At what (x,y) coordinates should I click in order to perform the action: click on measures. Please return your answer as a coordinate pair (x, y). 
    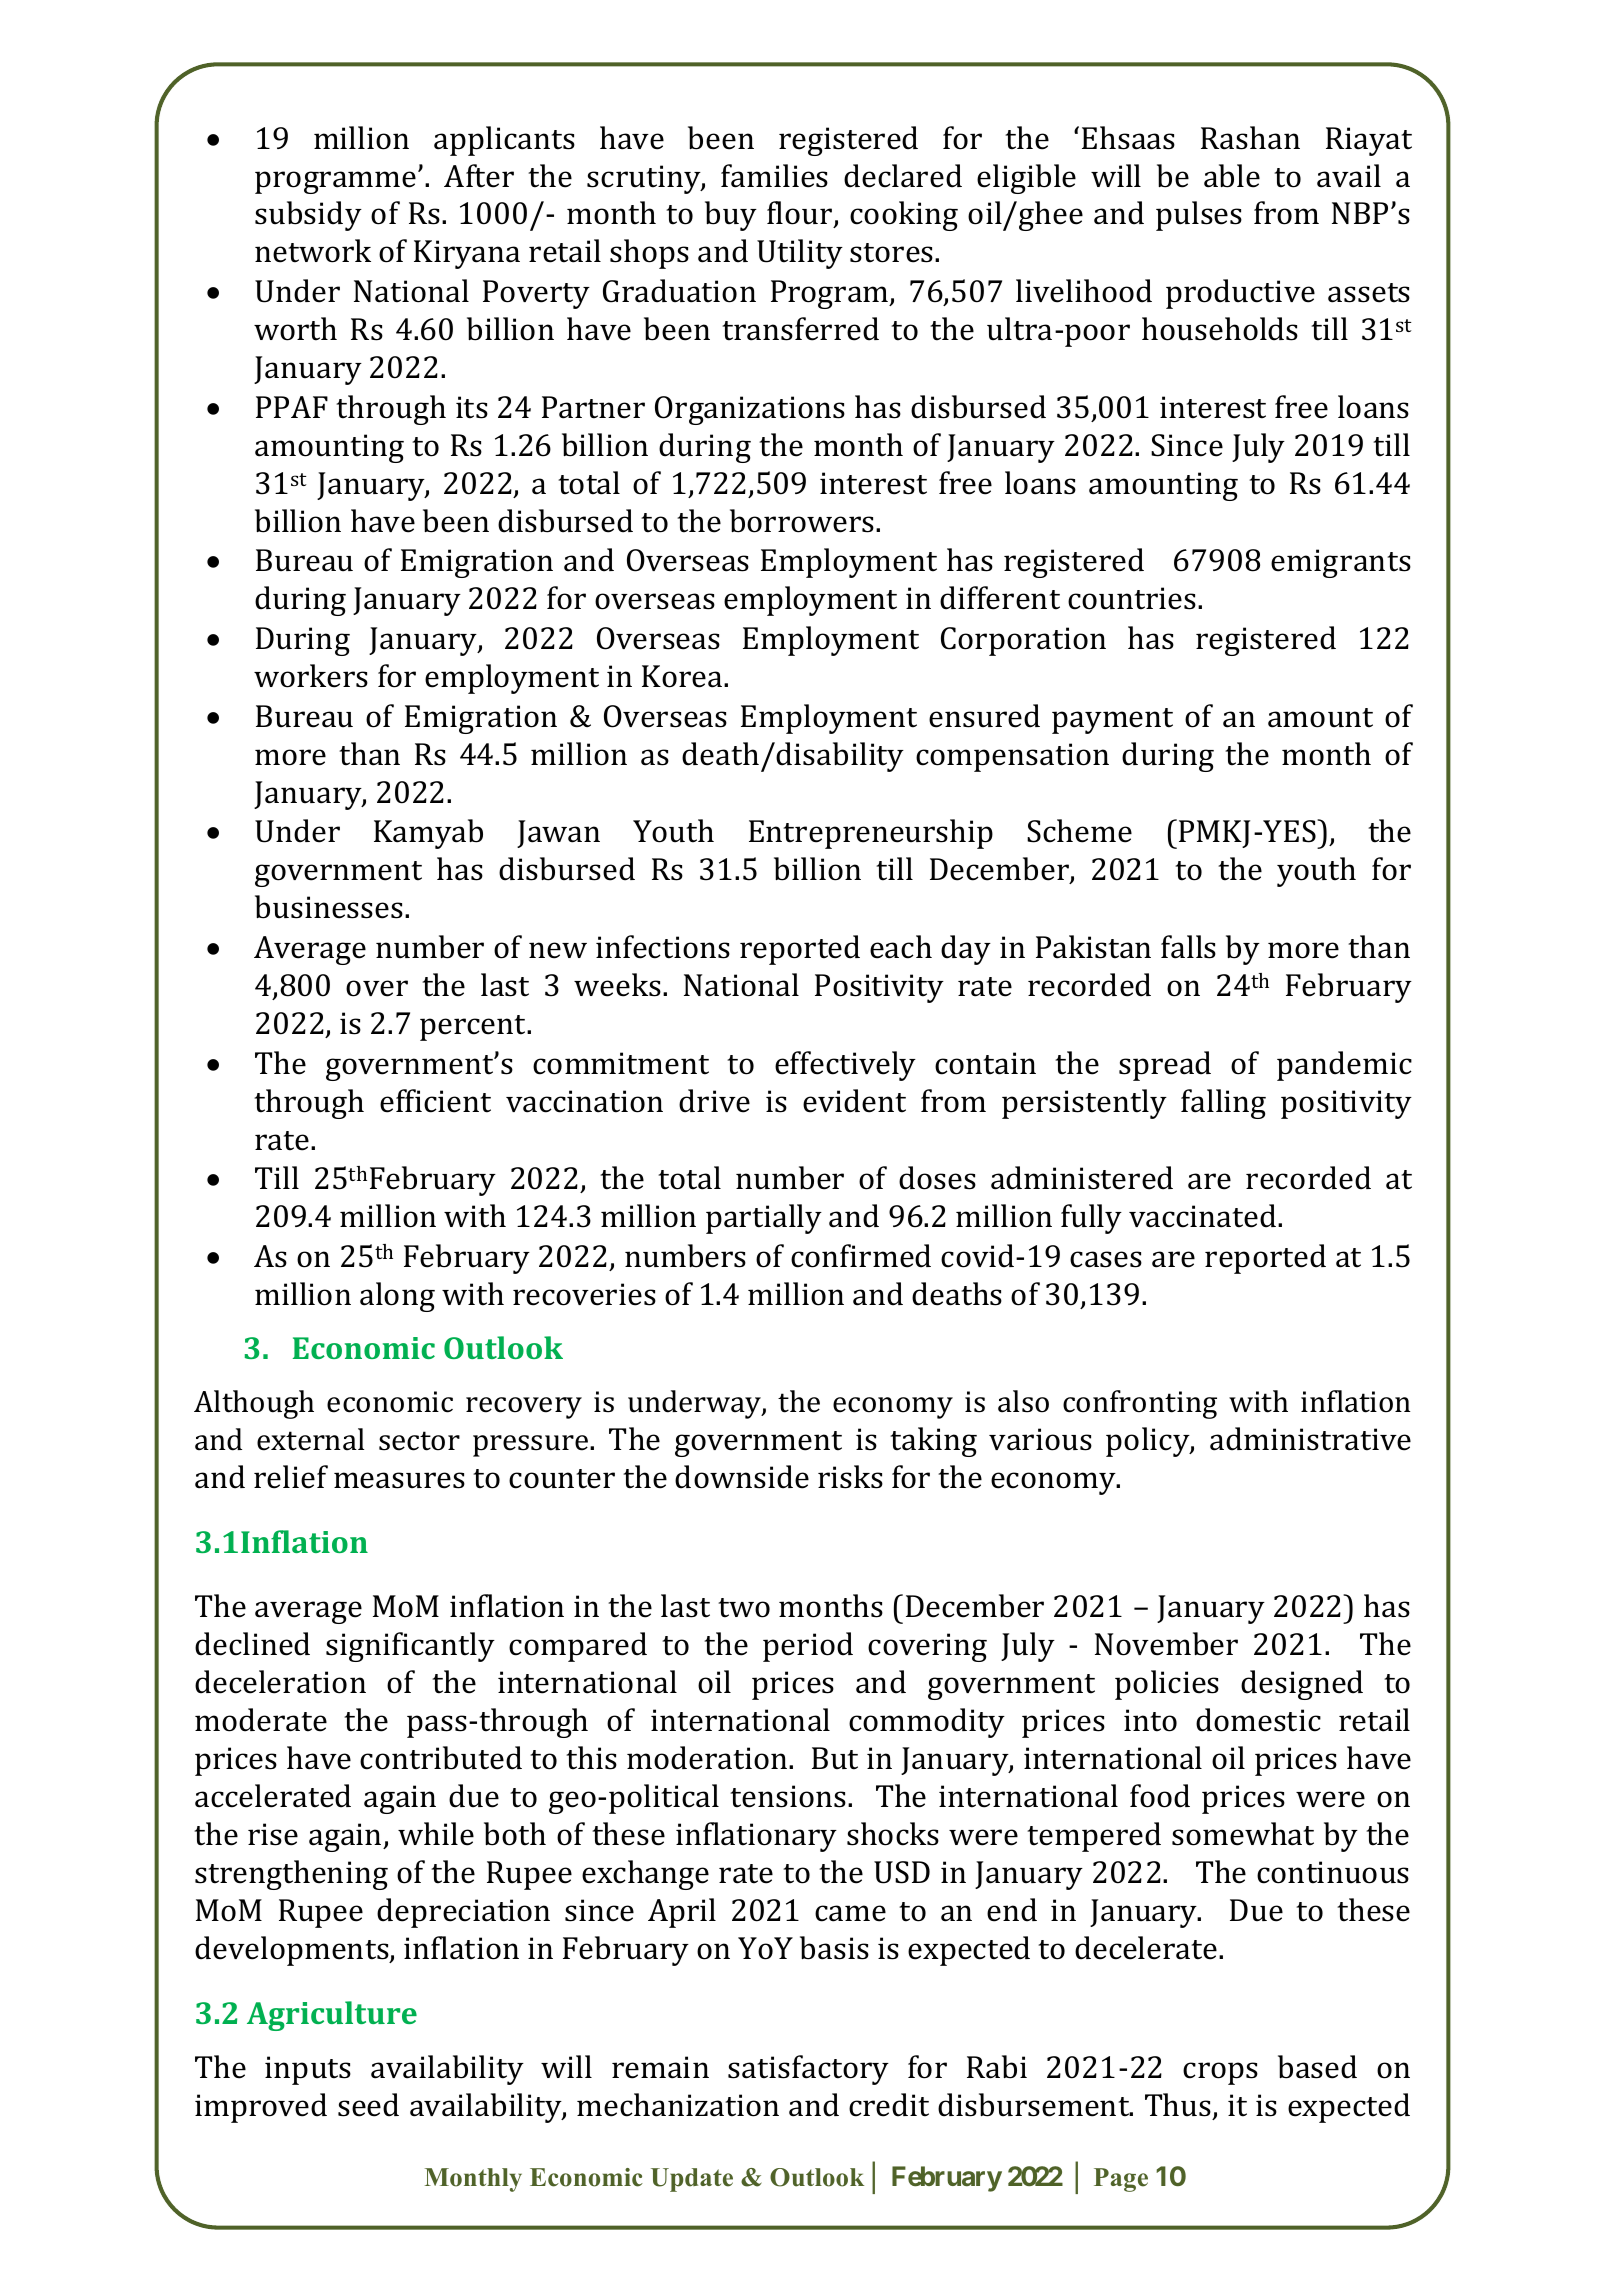
    Looking at the image, I should click on (399, 1480).
